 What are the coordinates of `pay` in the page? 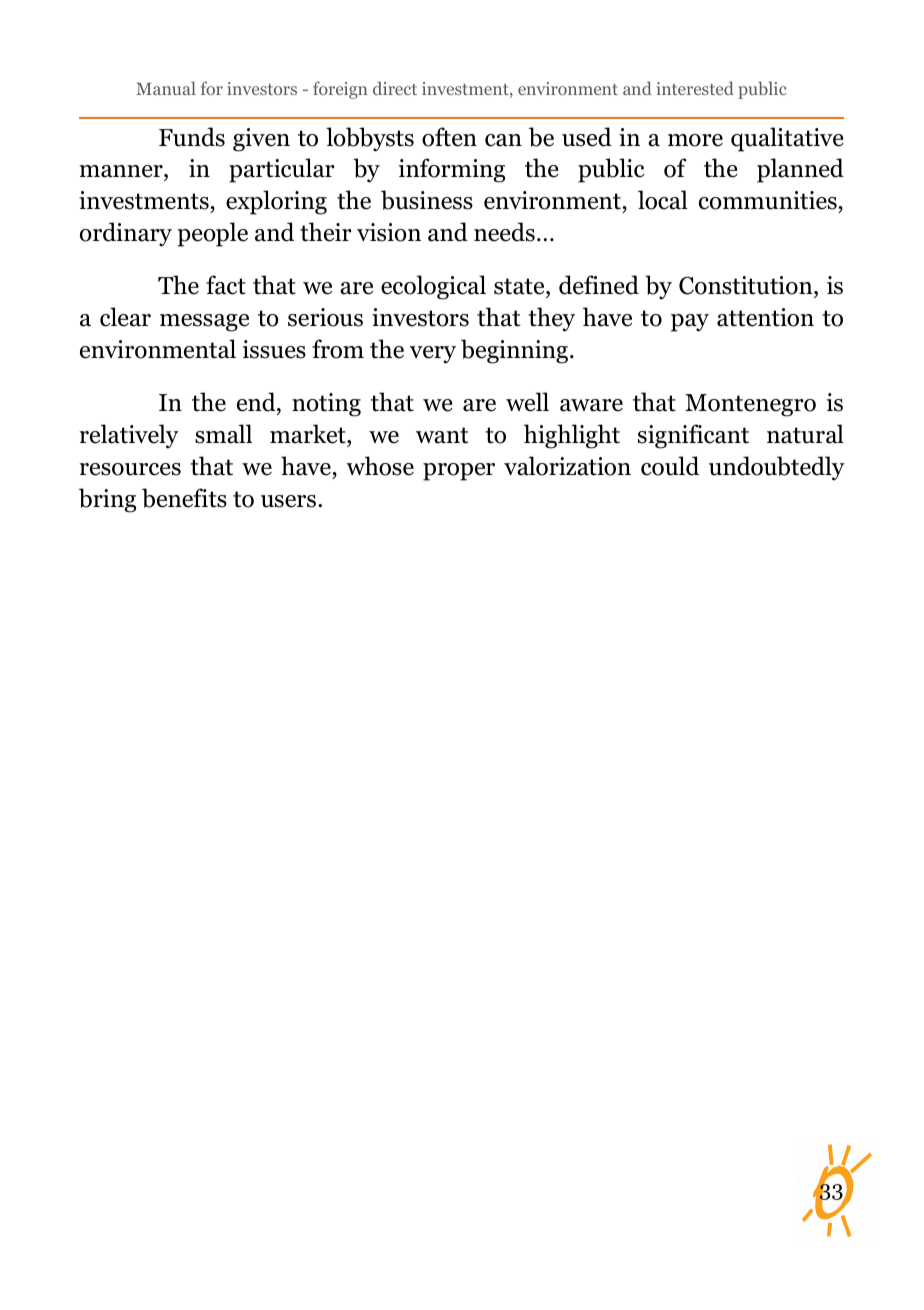 It's located at (690, 323).
